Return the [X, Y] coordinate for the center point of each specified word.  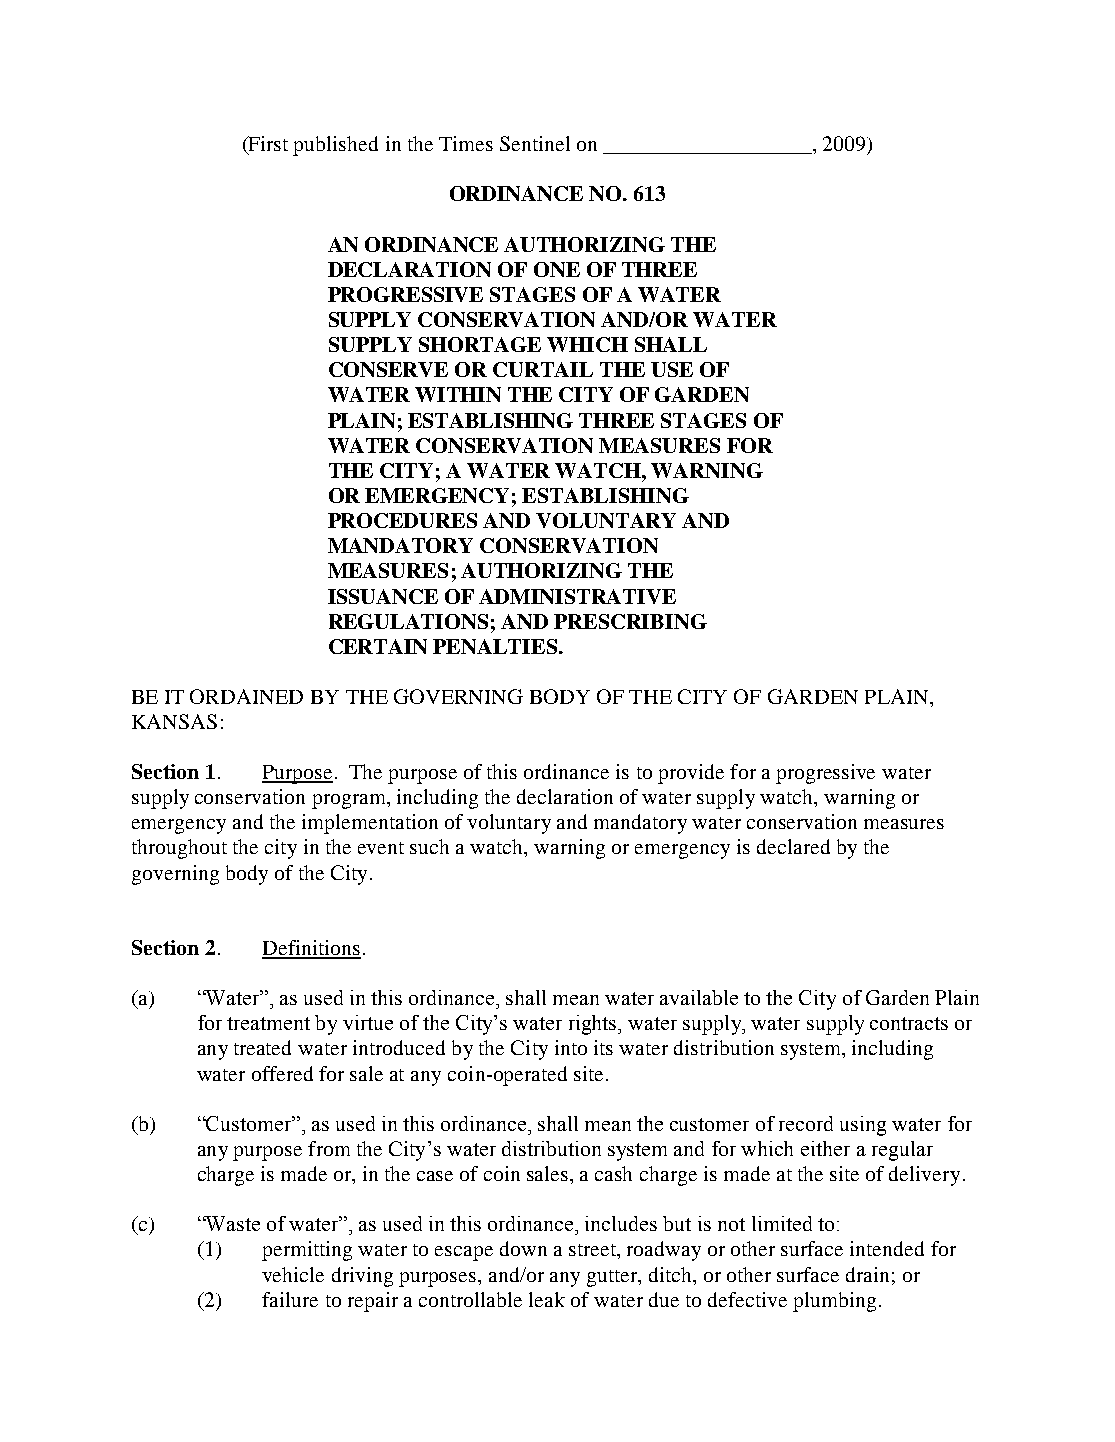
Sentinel [535, 143]
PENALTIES [496, 646]
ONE [557, 269]
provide [691, 774]
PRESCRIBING [630, 621]
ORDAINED [246, 696]
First [267, 143]
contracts [909, 1023]
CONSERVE [388, 369]
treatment [268, 1023]
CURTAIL [543, 369]
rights [594, 1025]
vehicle [293, 1274]
